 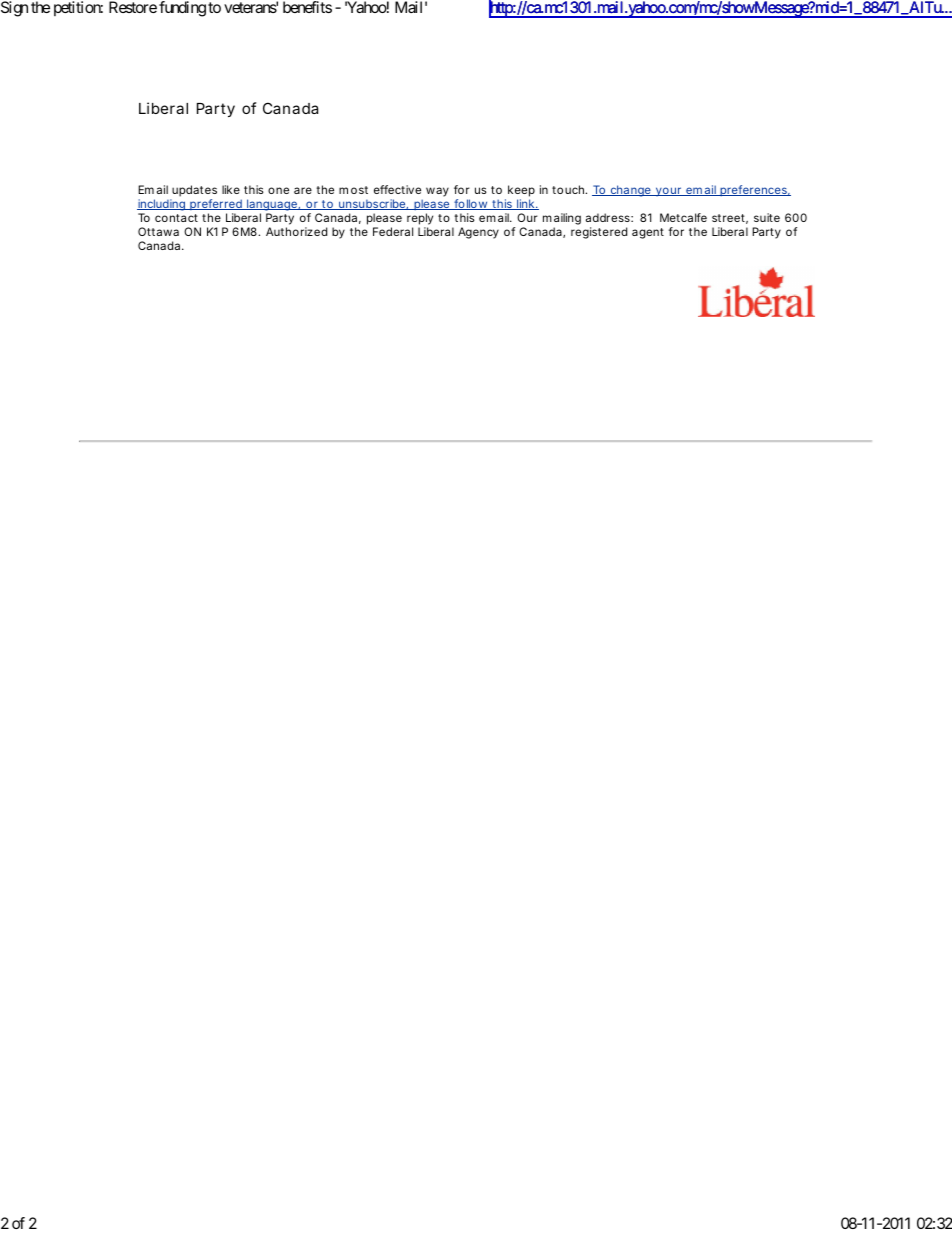 I want to click on touch, so click(x=569, y=189).
